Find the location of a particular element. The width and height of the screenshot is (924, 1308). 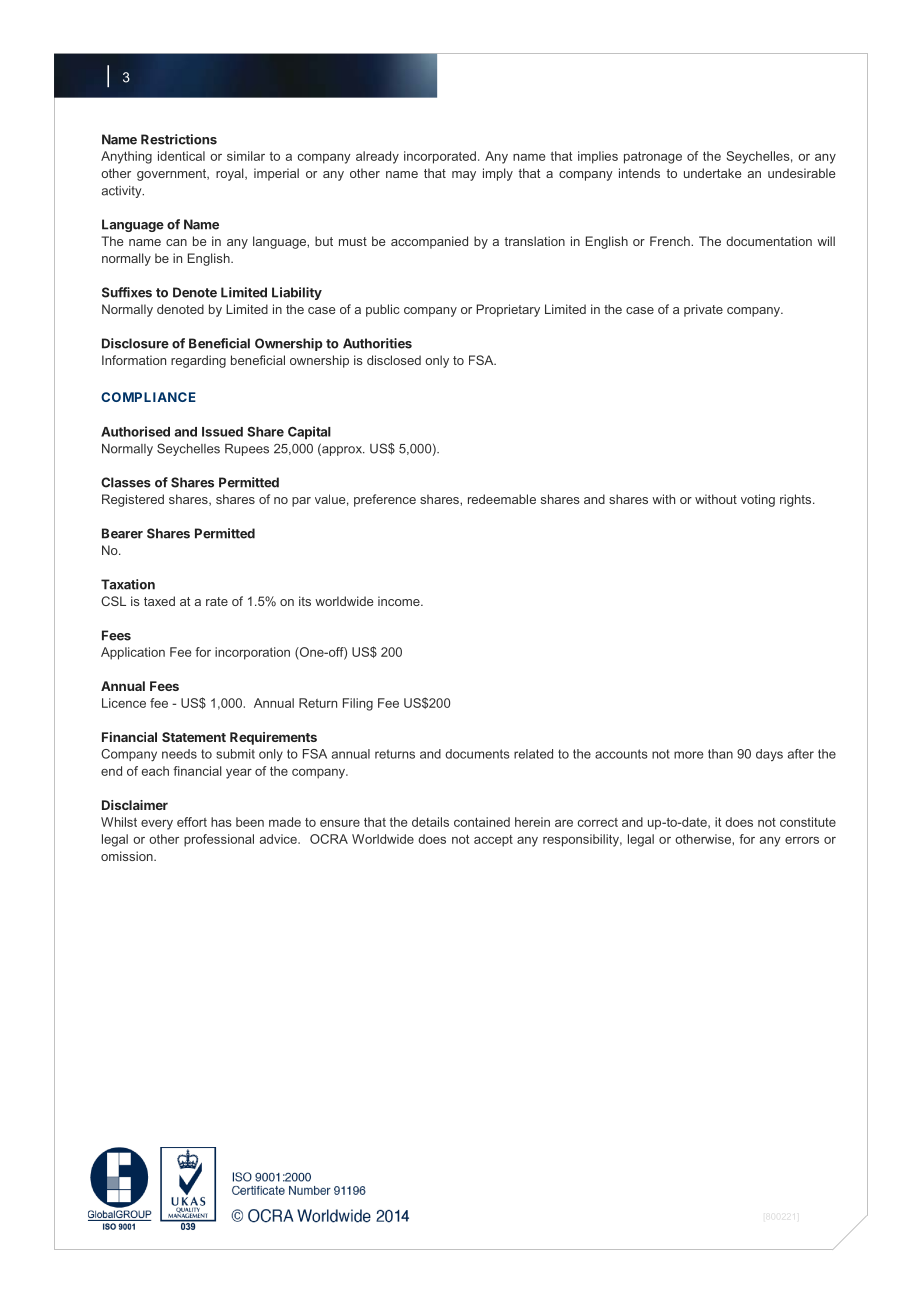

may is located at coordinates (464, 176).
